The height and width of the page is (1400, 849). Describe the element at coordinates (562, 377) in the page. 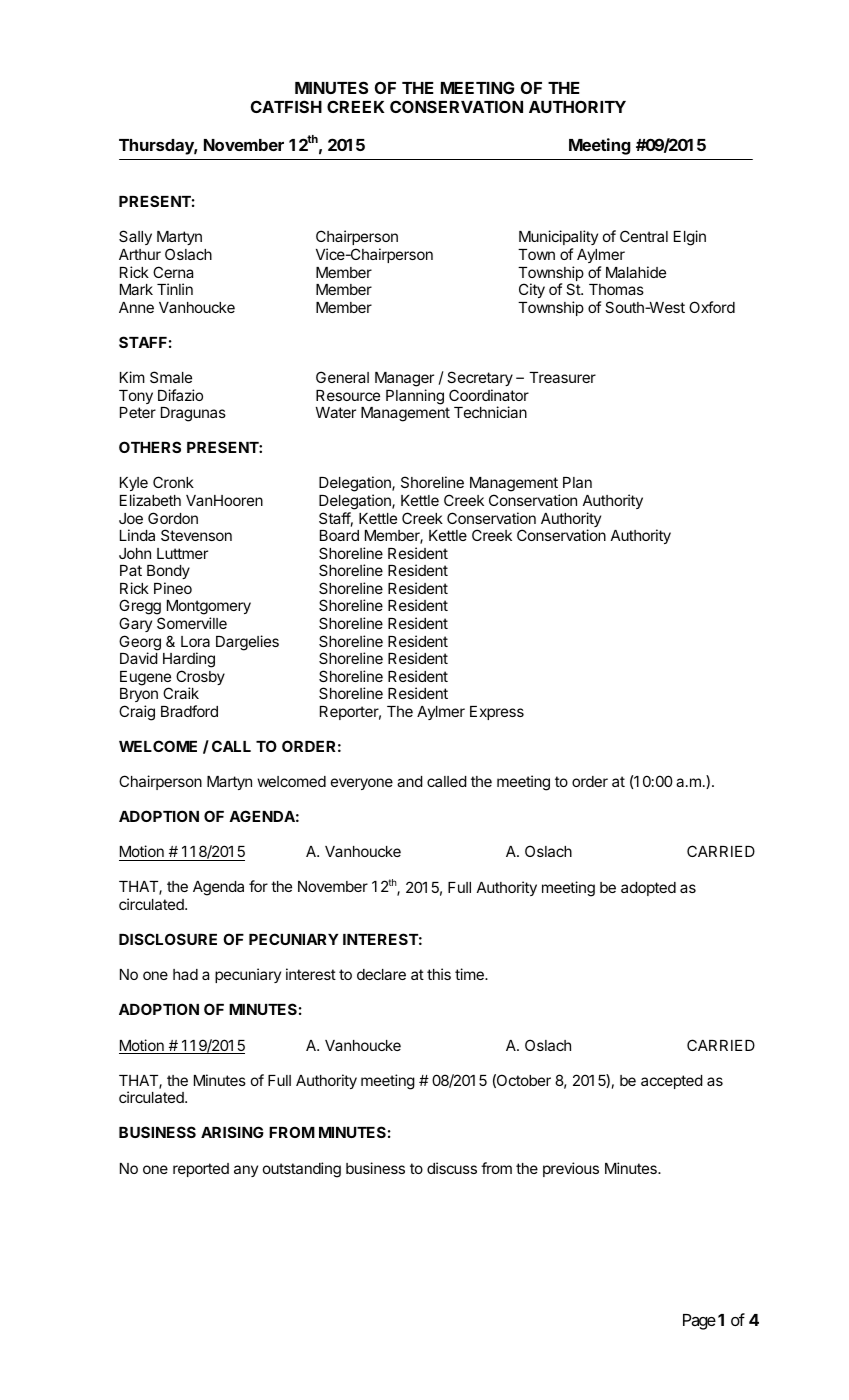

I see `Treasurer` at that location.
